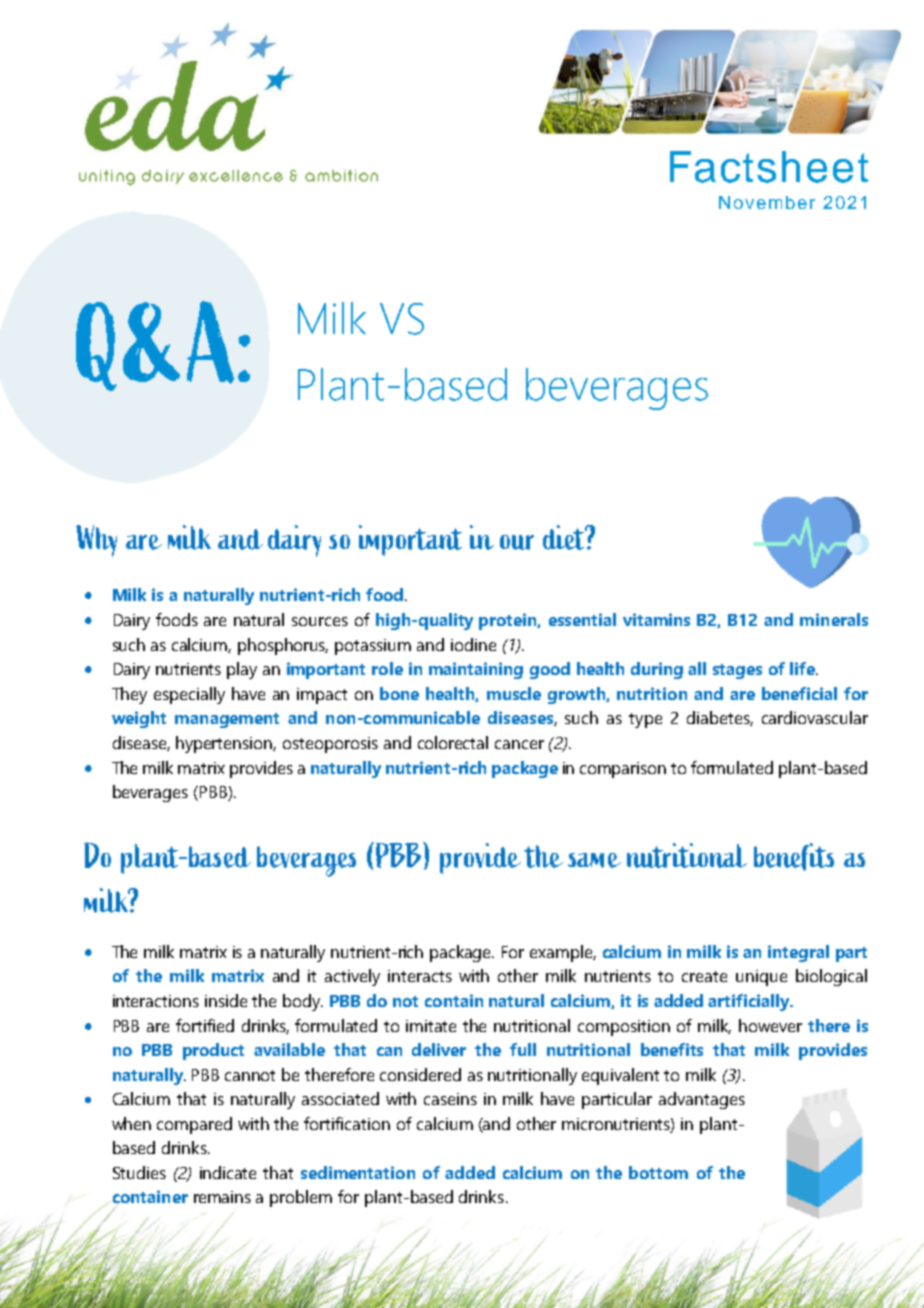 This document has width=924, height=1308. Describe the element at coordinates (189, 695) in the document. I see `especially` at that location.
